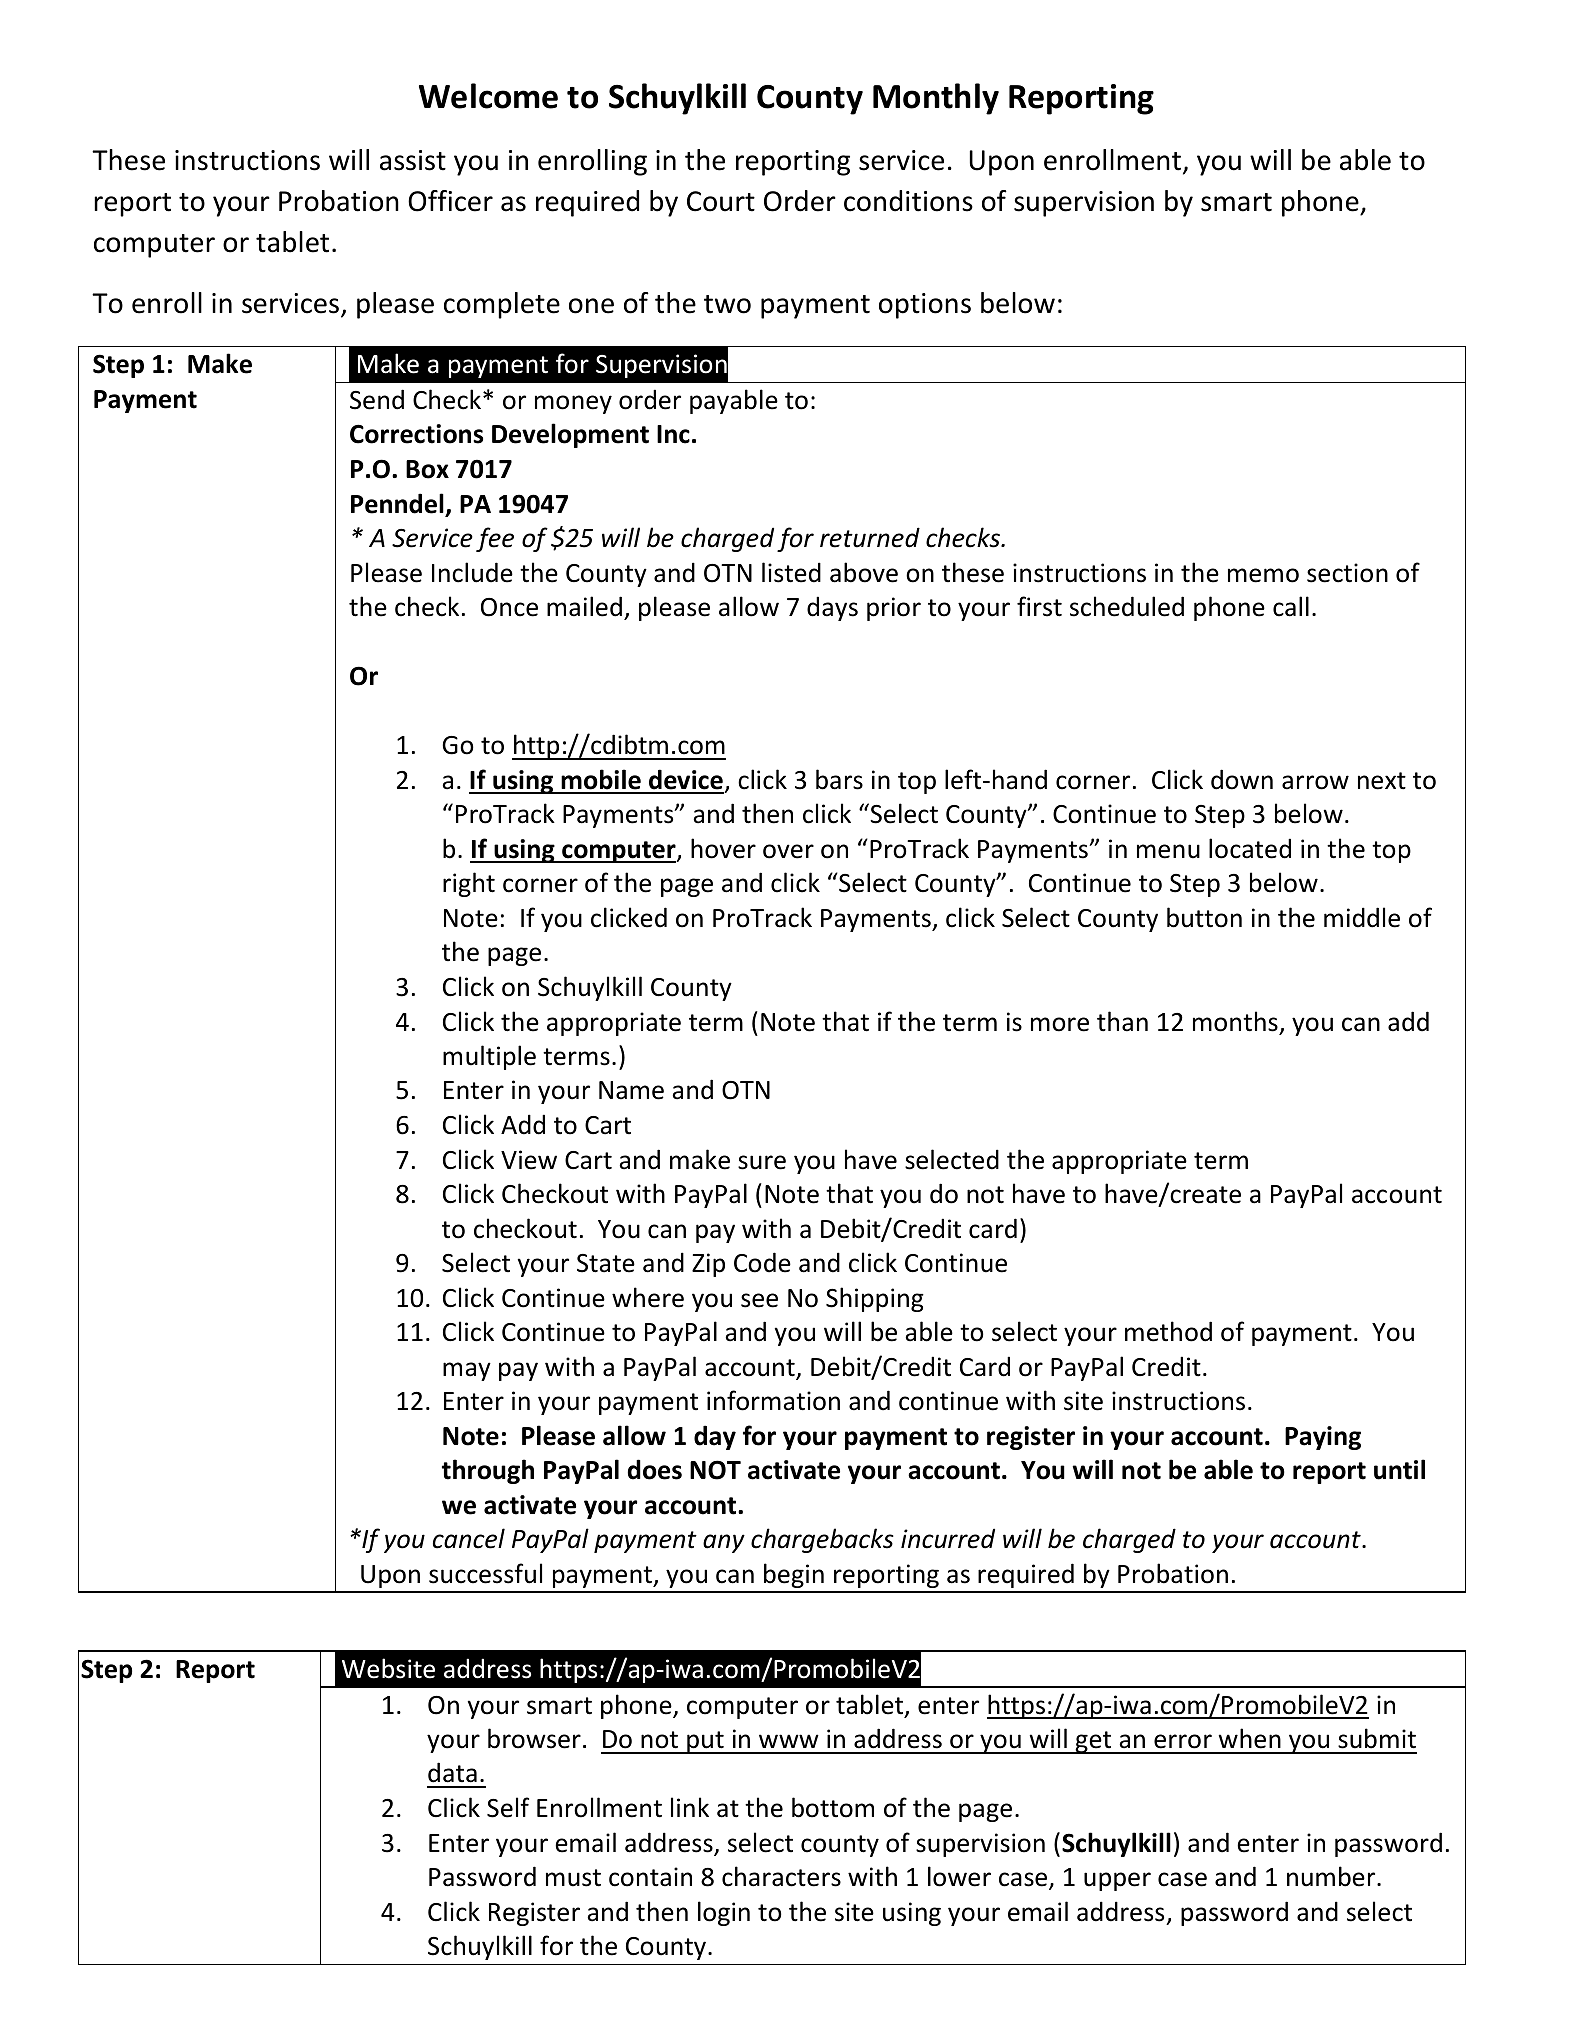 This page has width=1573, height=2036. What do you see at coordinates (489, 1057) in the page?
I see `multiple` at bounding box center [489, 1057].
